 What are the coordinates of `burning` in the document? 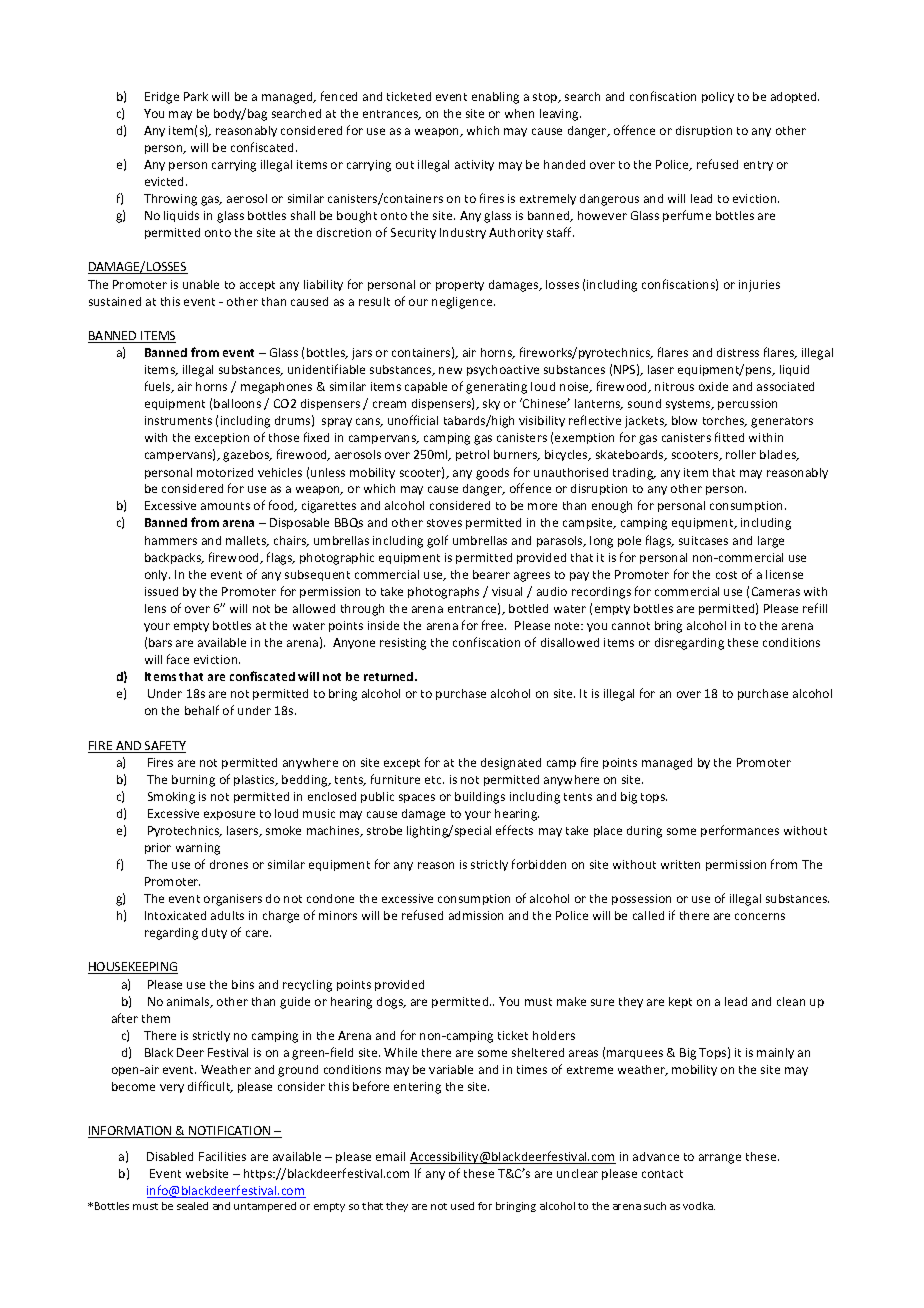 It's located at (193, 781).
